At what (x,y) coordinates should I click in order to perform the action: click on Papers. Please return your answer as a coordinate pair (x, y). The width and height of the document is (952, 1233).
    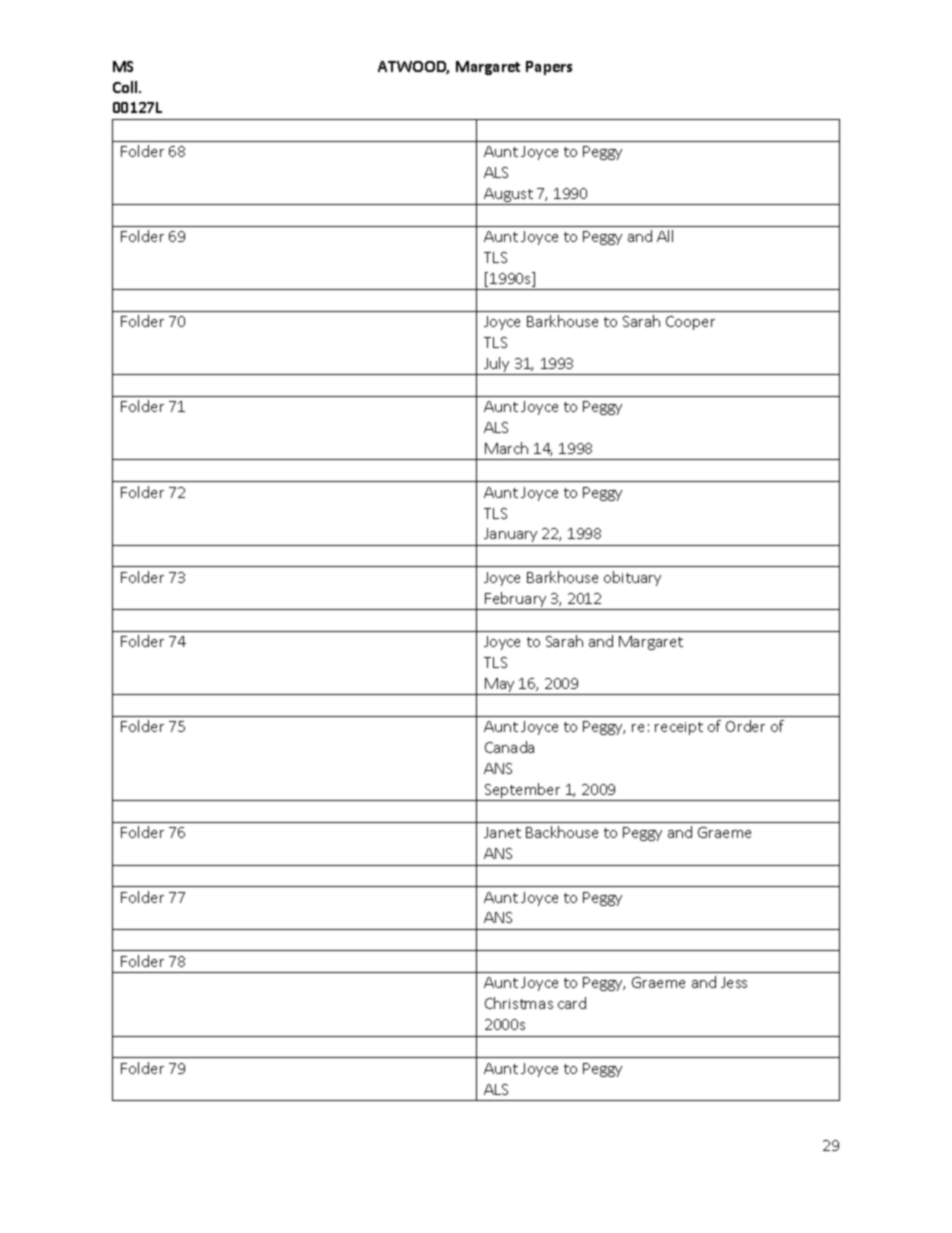
    Looking at the image, I should click on (549, 68).
